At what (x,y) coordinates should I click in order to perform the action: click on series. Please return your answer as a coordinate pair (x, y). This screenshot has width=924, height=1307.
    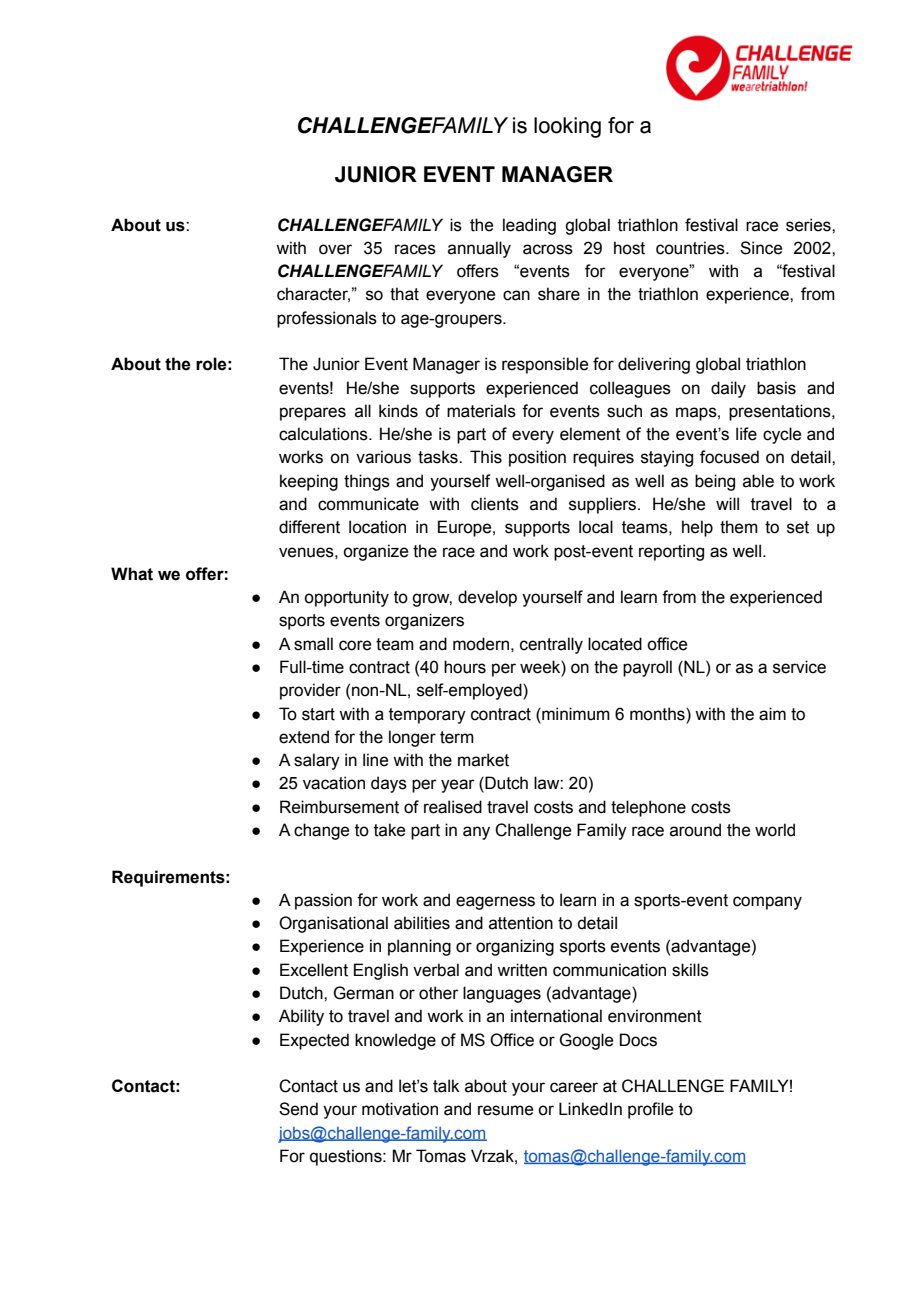
    Looking at the image, I should click on (809, 225).
